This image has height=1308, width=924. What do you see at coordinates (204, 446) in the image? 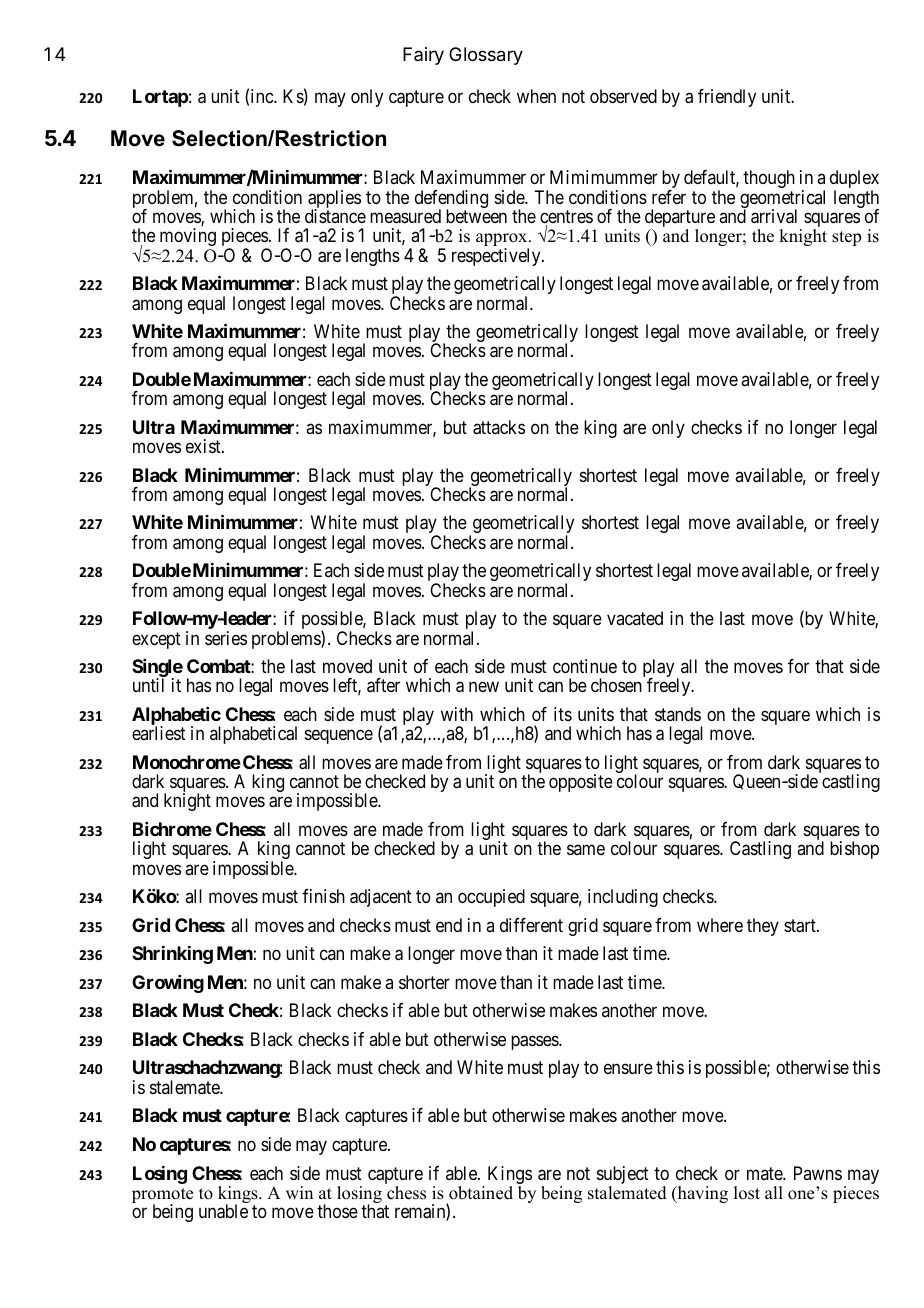
I see `exist` at bounding box center [204, 446].
